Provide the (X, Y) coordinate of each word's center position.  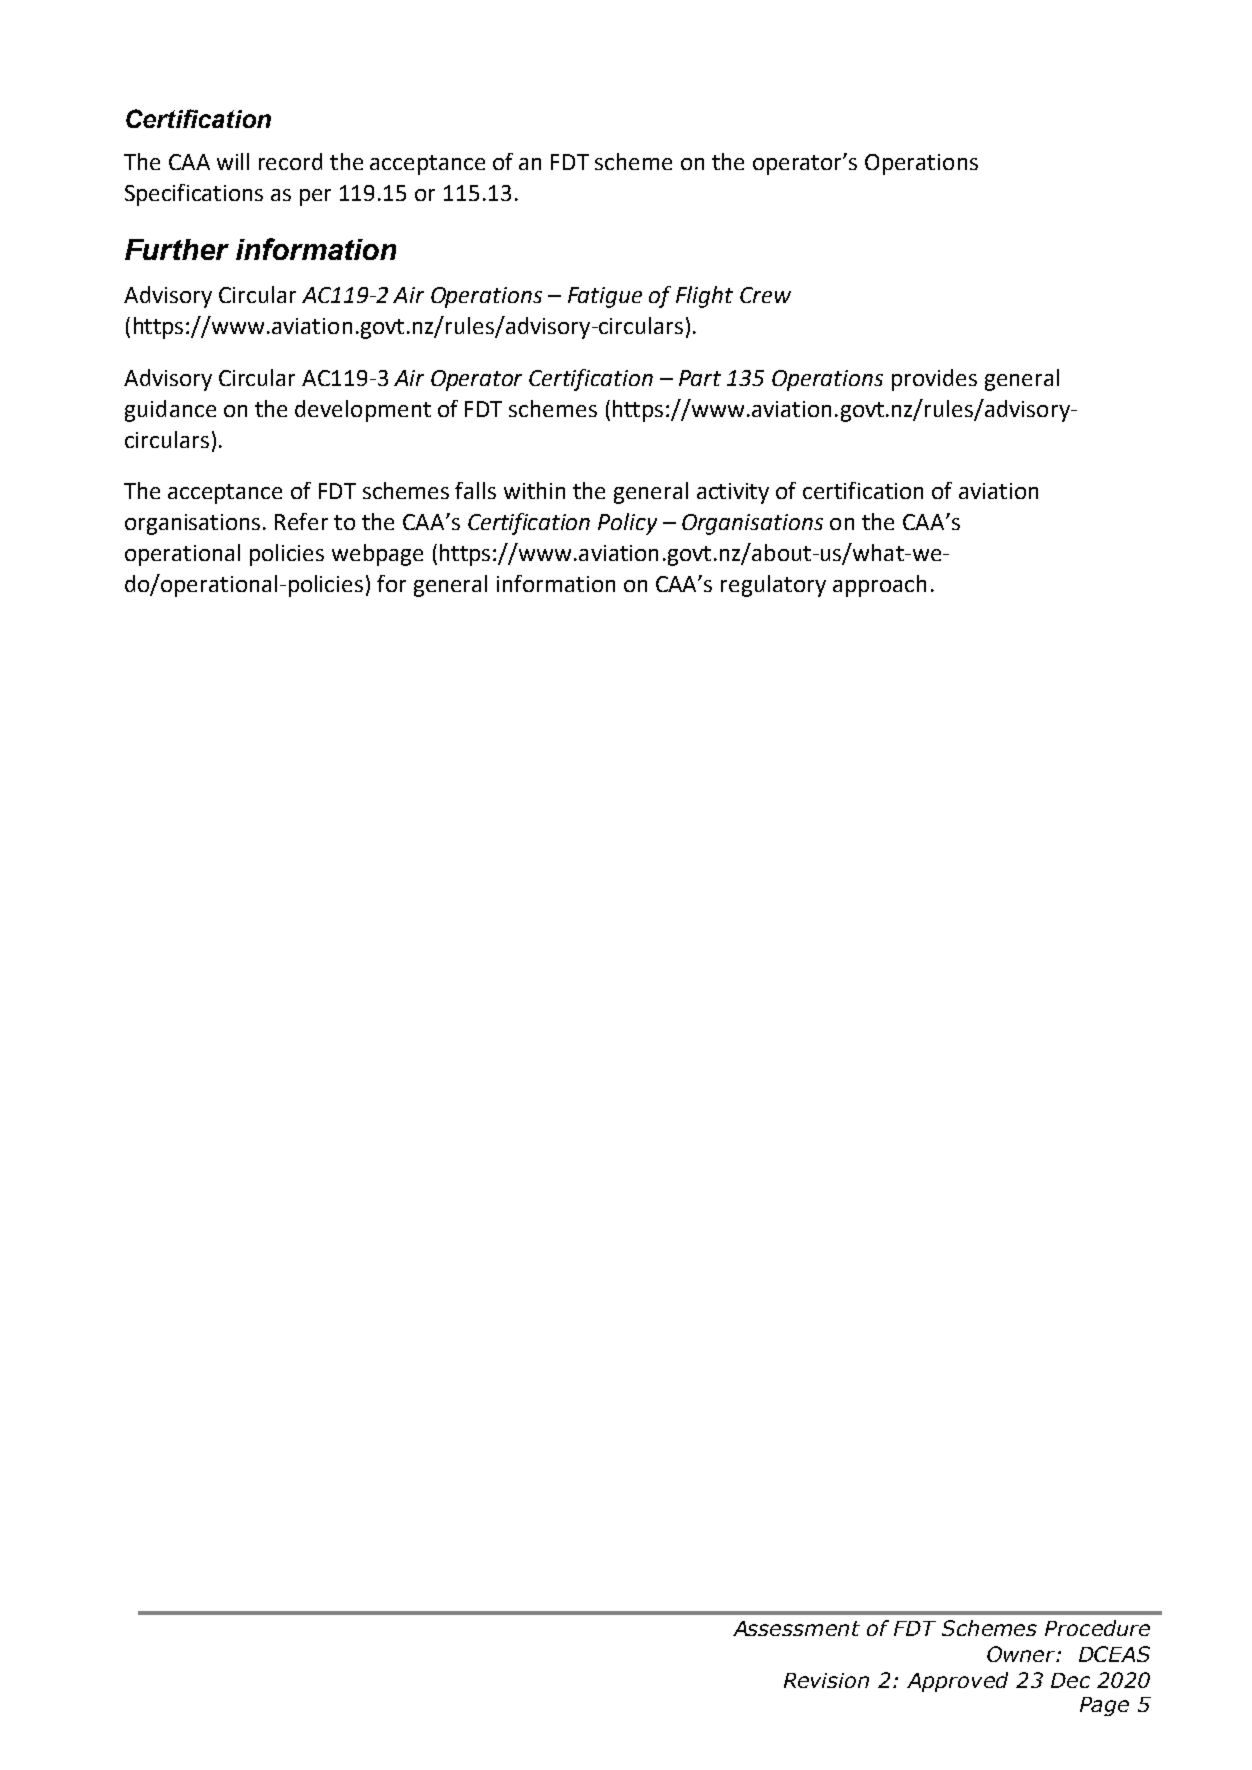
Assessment (796, 1628)
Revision (826, 1680)
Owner (1022, 1654)
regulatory (773, 586)
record (290, 161)
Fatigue (605, 297)
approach (879, 586)
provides (934, 380)
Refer (301, 521)
